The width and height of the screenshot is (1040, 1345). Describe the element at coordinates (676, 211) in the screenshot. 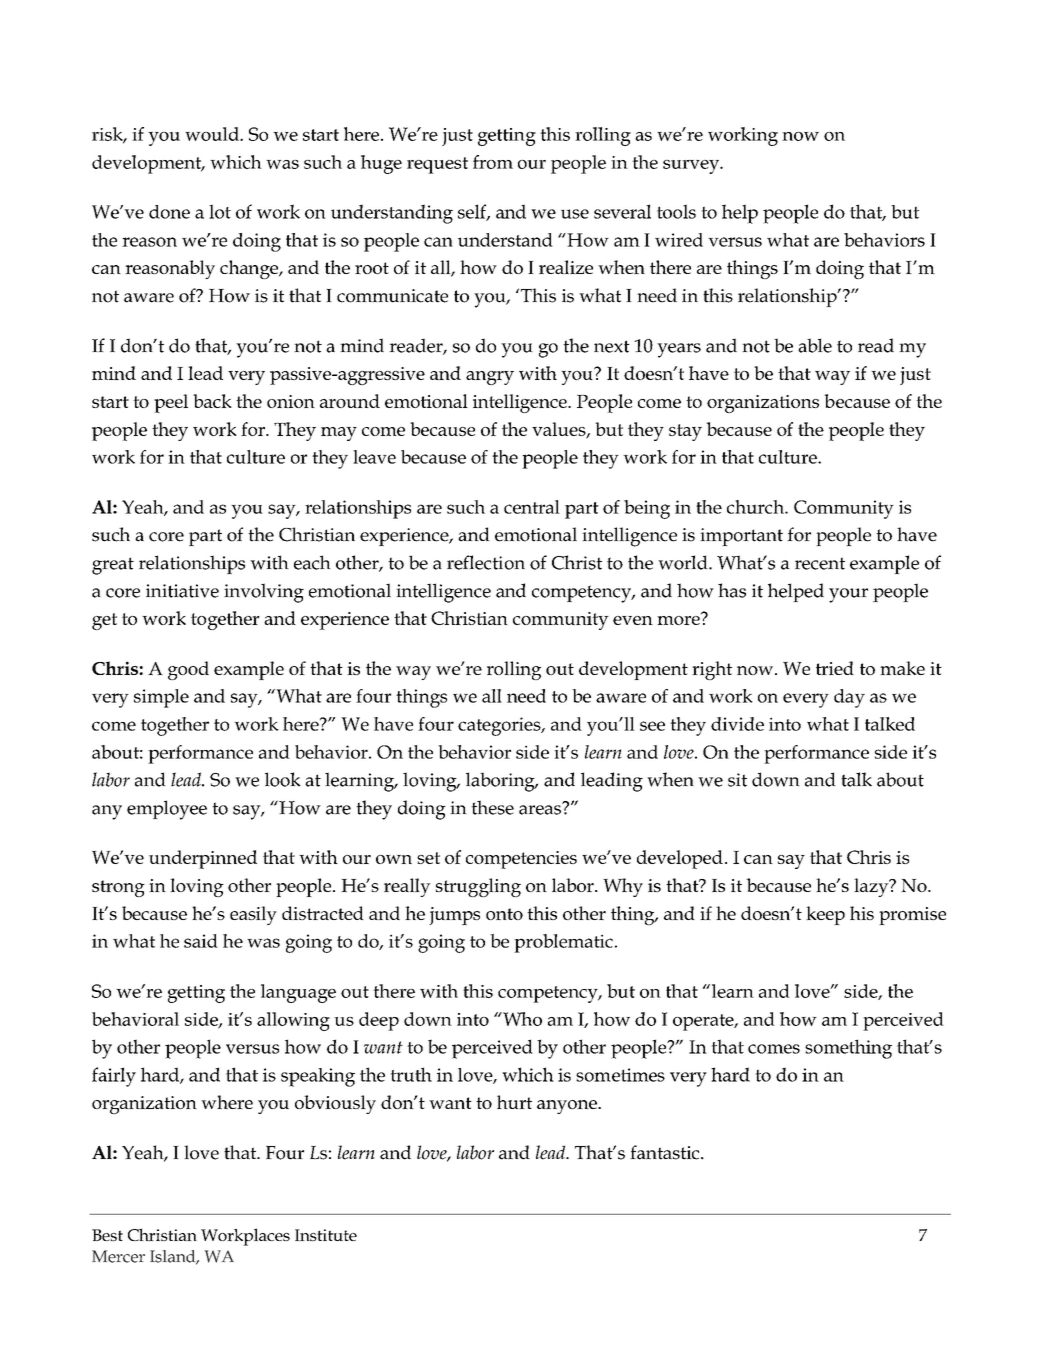

I see `tools` at that location.
